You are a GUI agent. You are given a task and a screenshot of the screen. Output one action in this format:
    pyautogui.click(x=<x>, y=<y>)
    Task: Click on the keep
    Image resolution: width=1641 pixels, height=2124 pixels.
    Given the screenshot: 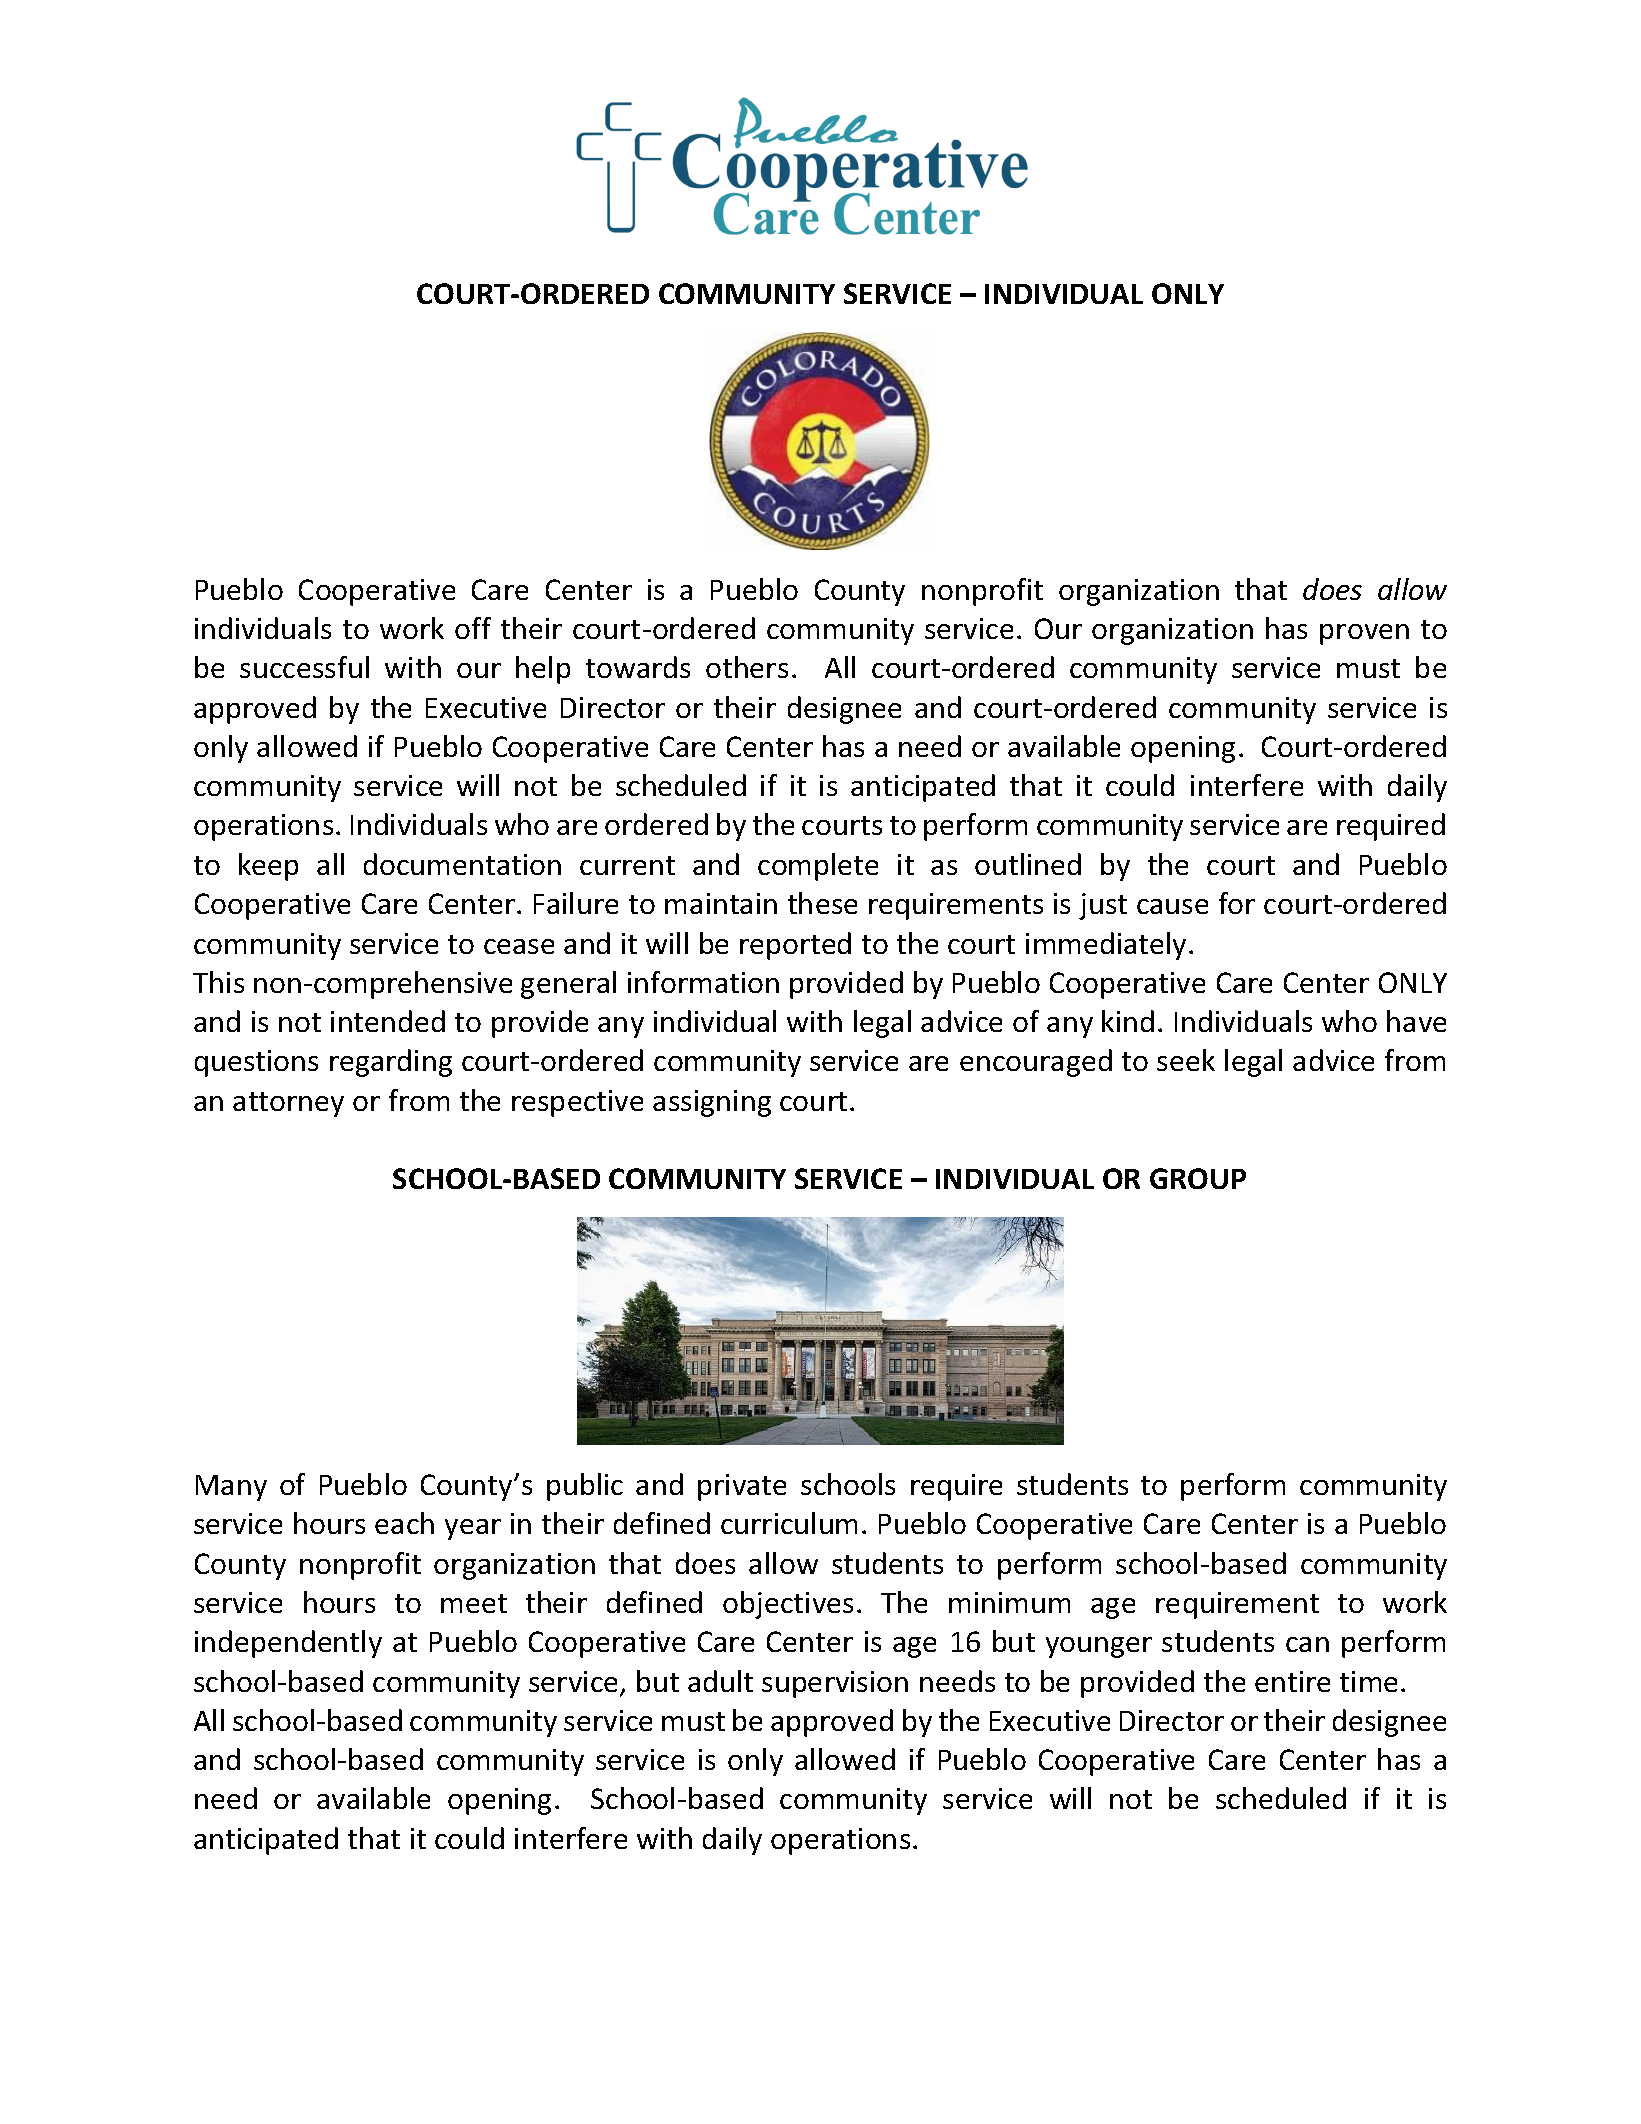 What is the action you would take?
    pyautogui.click(x=268, y=867)
